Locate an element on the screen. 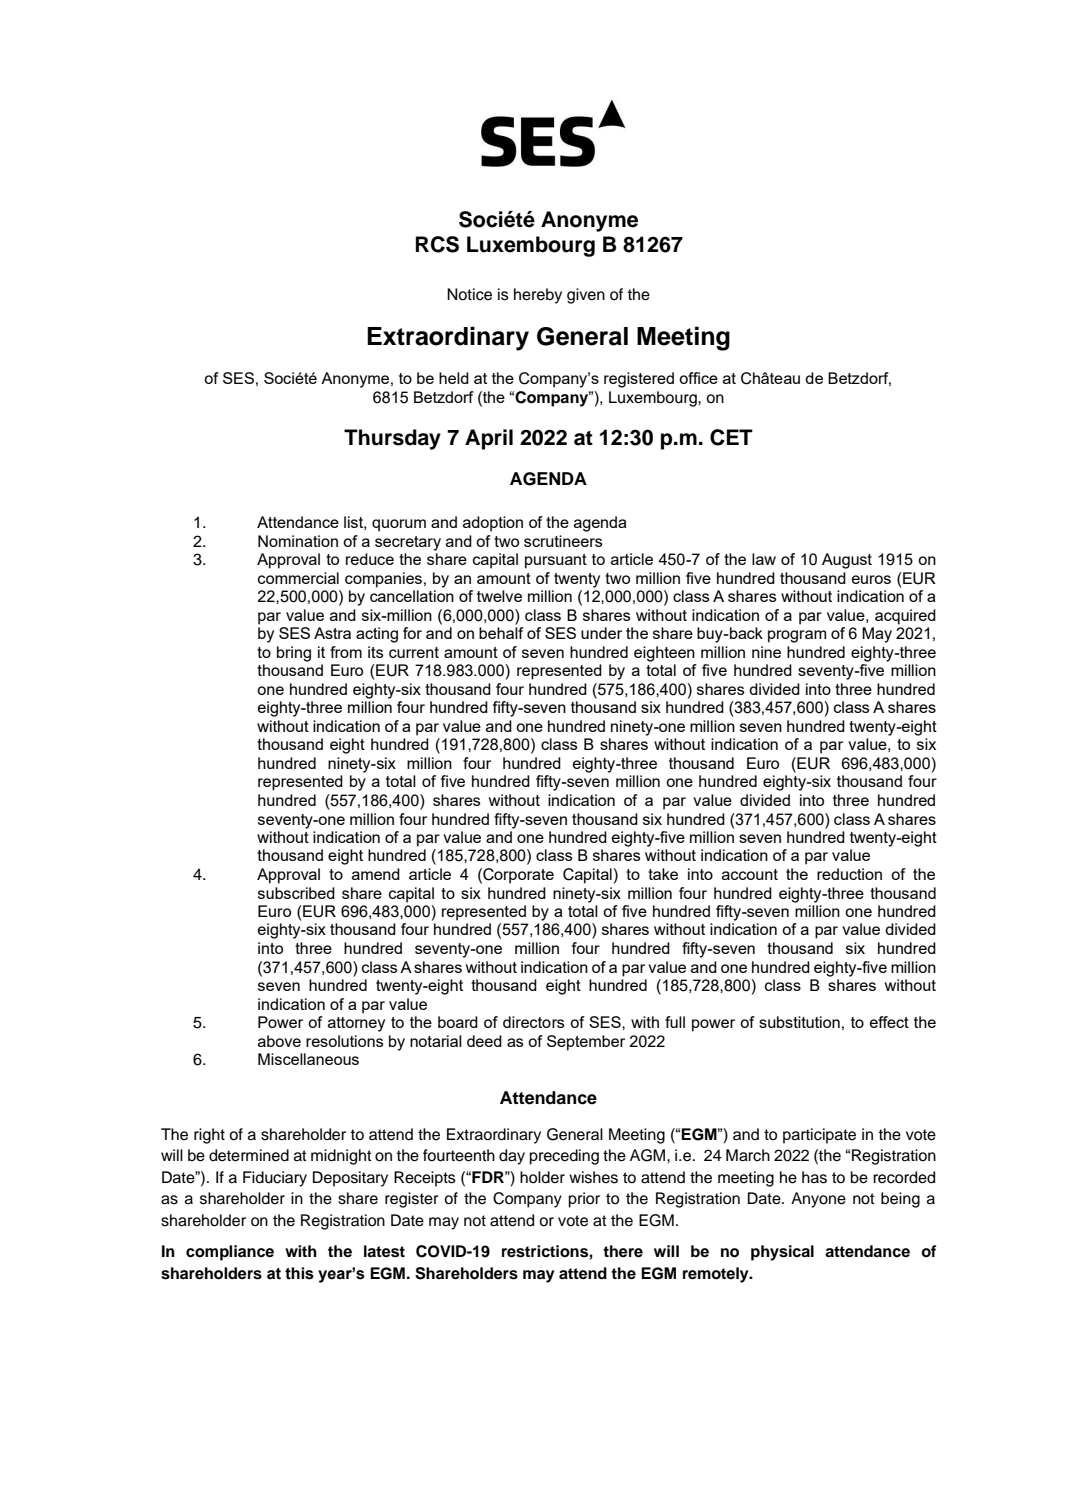 Image resolution: width=1065 pixels, height=1505 pixels. under is located at coordinates (601, 633).
